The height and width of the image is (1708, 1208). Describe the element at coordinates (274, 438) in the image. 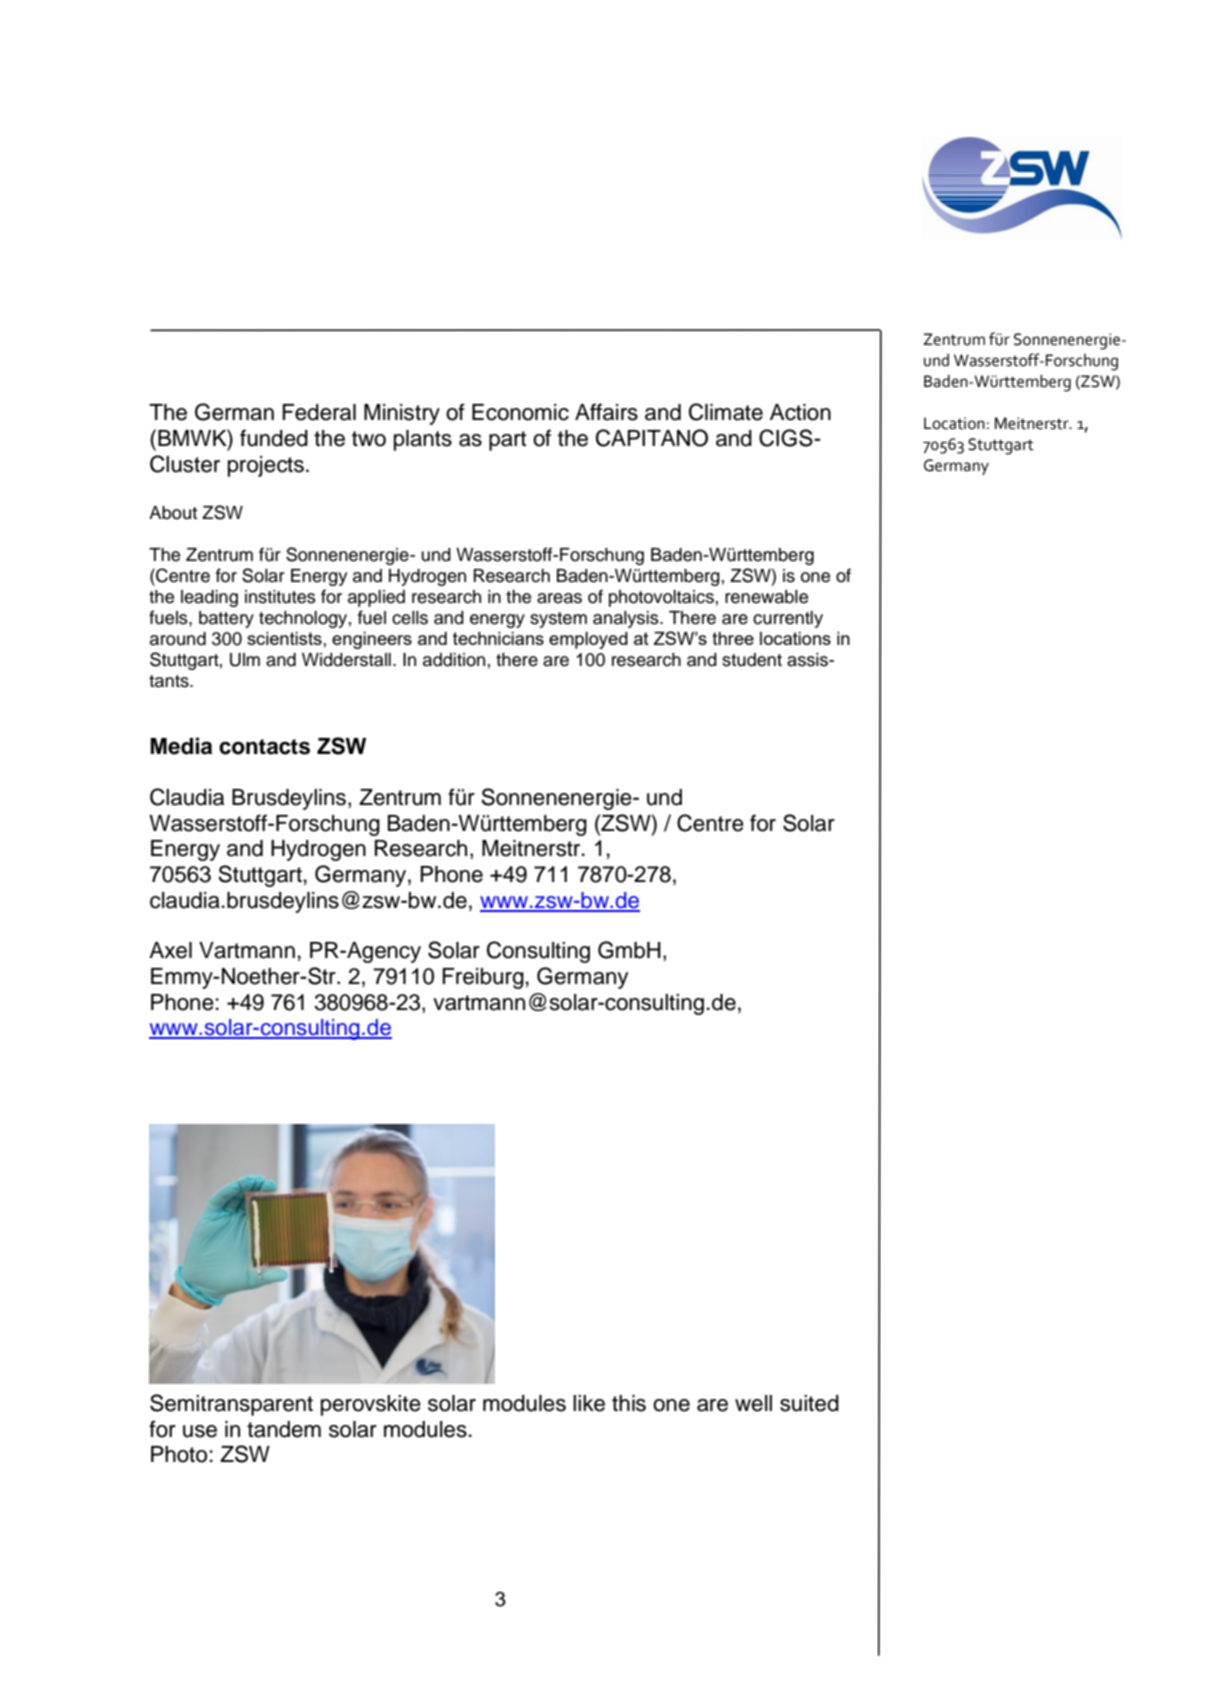

I see `funded` at that location.
